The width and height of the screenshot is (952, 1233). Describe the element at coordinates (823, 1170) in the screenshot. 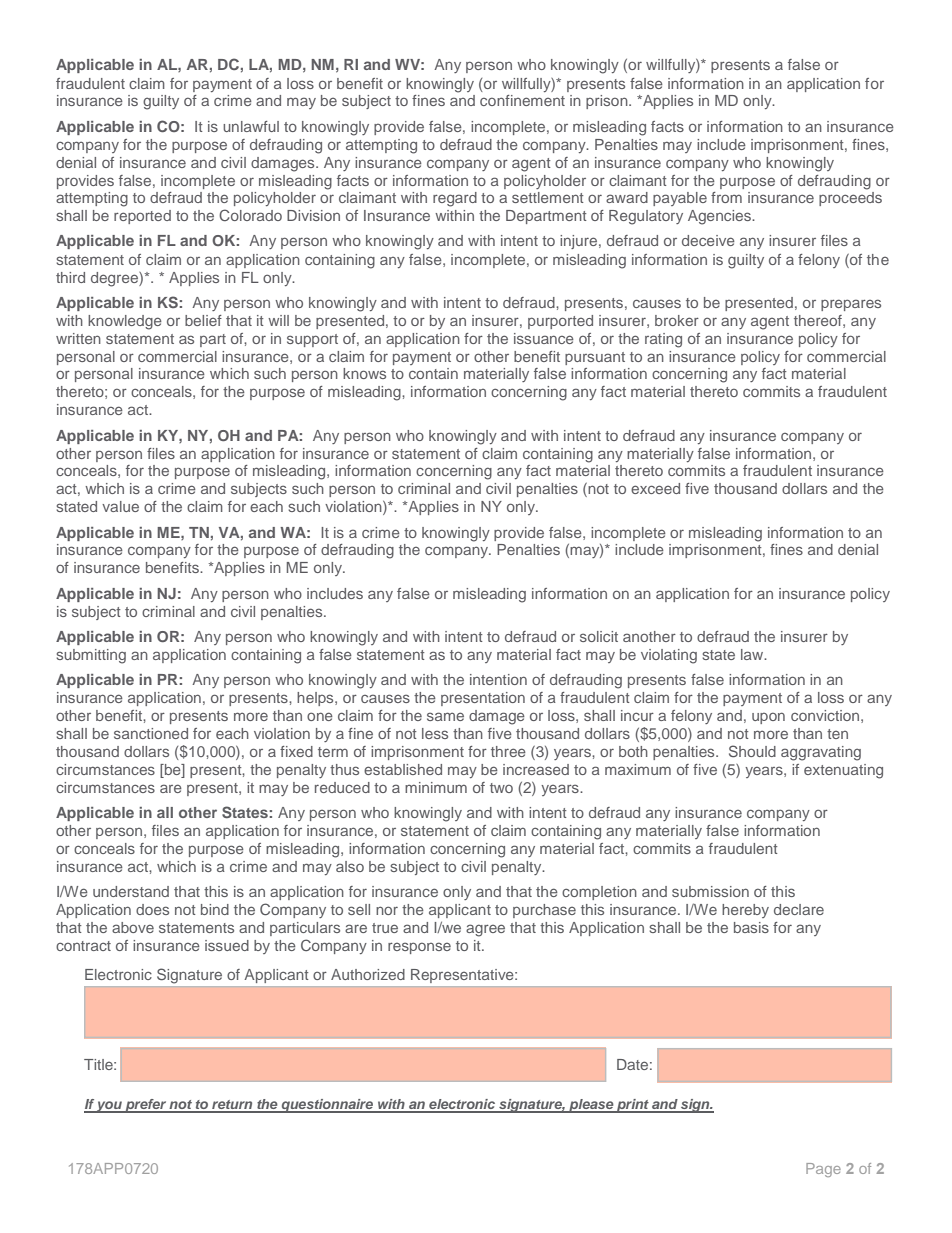

I see `Page` at that location.
